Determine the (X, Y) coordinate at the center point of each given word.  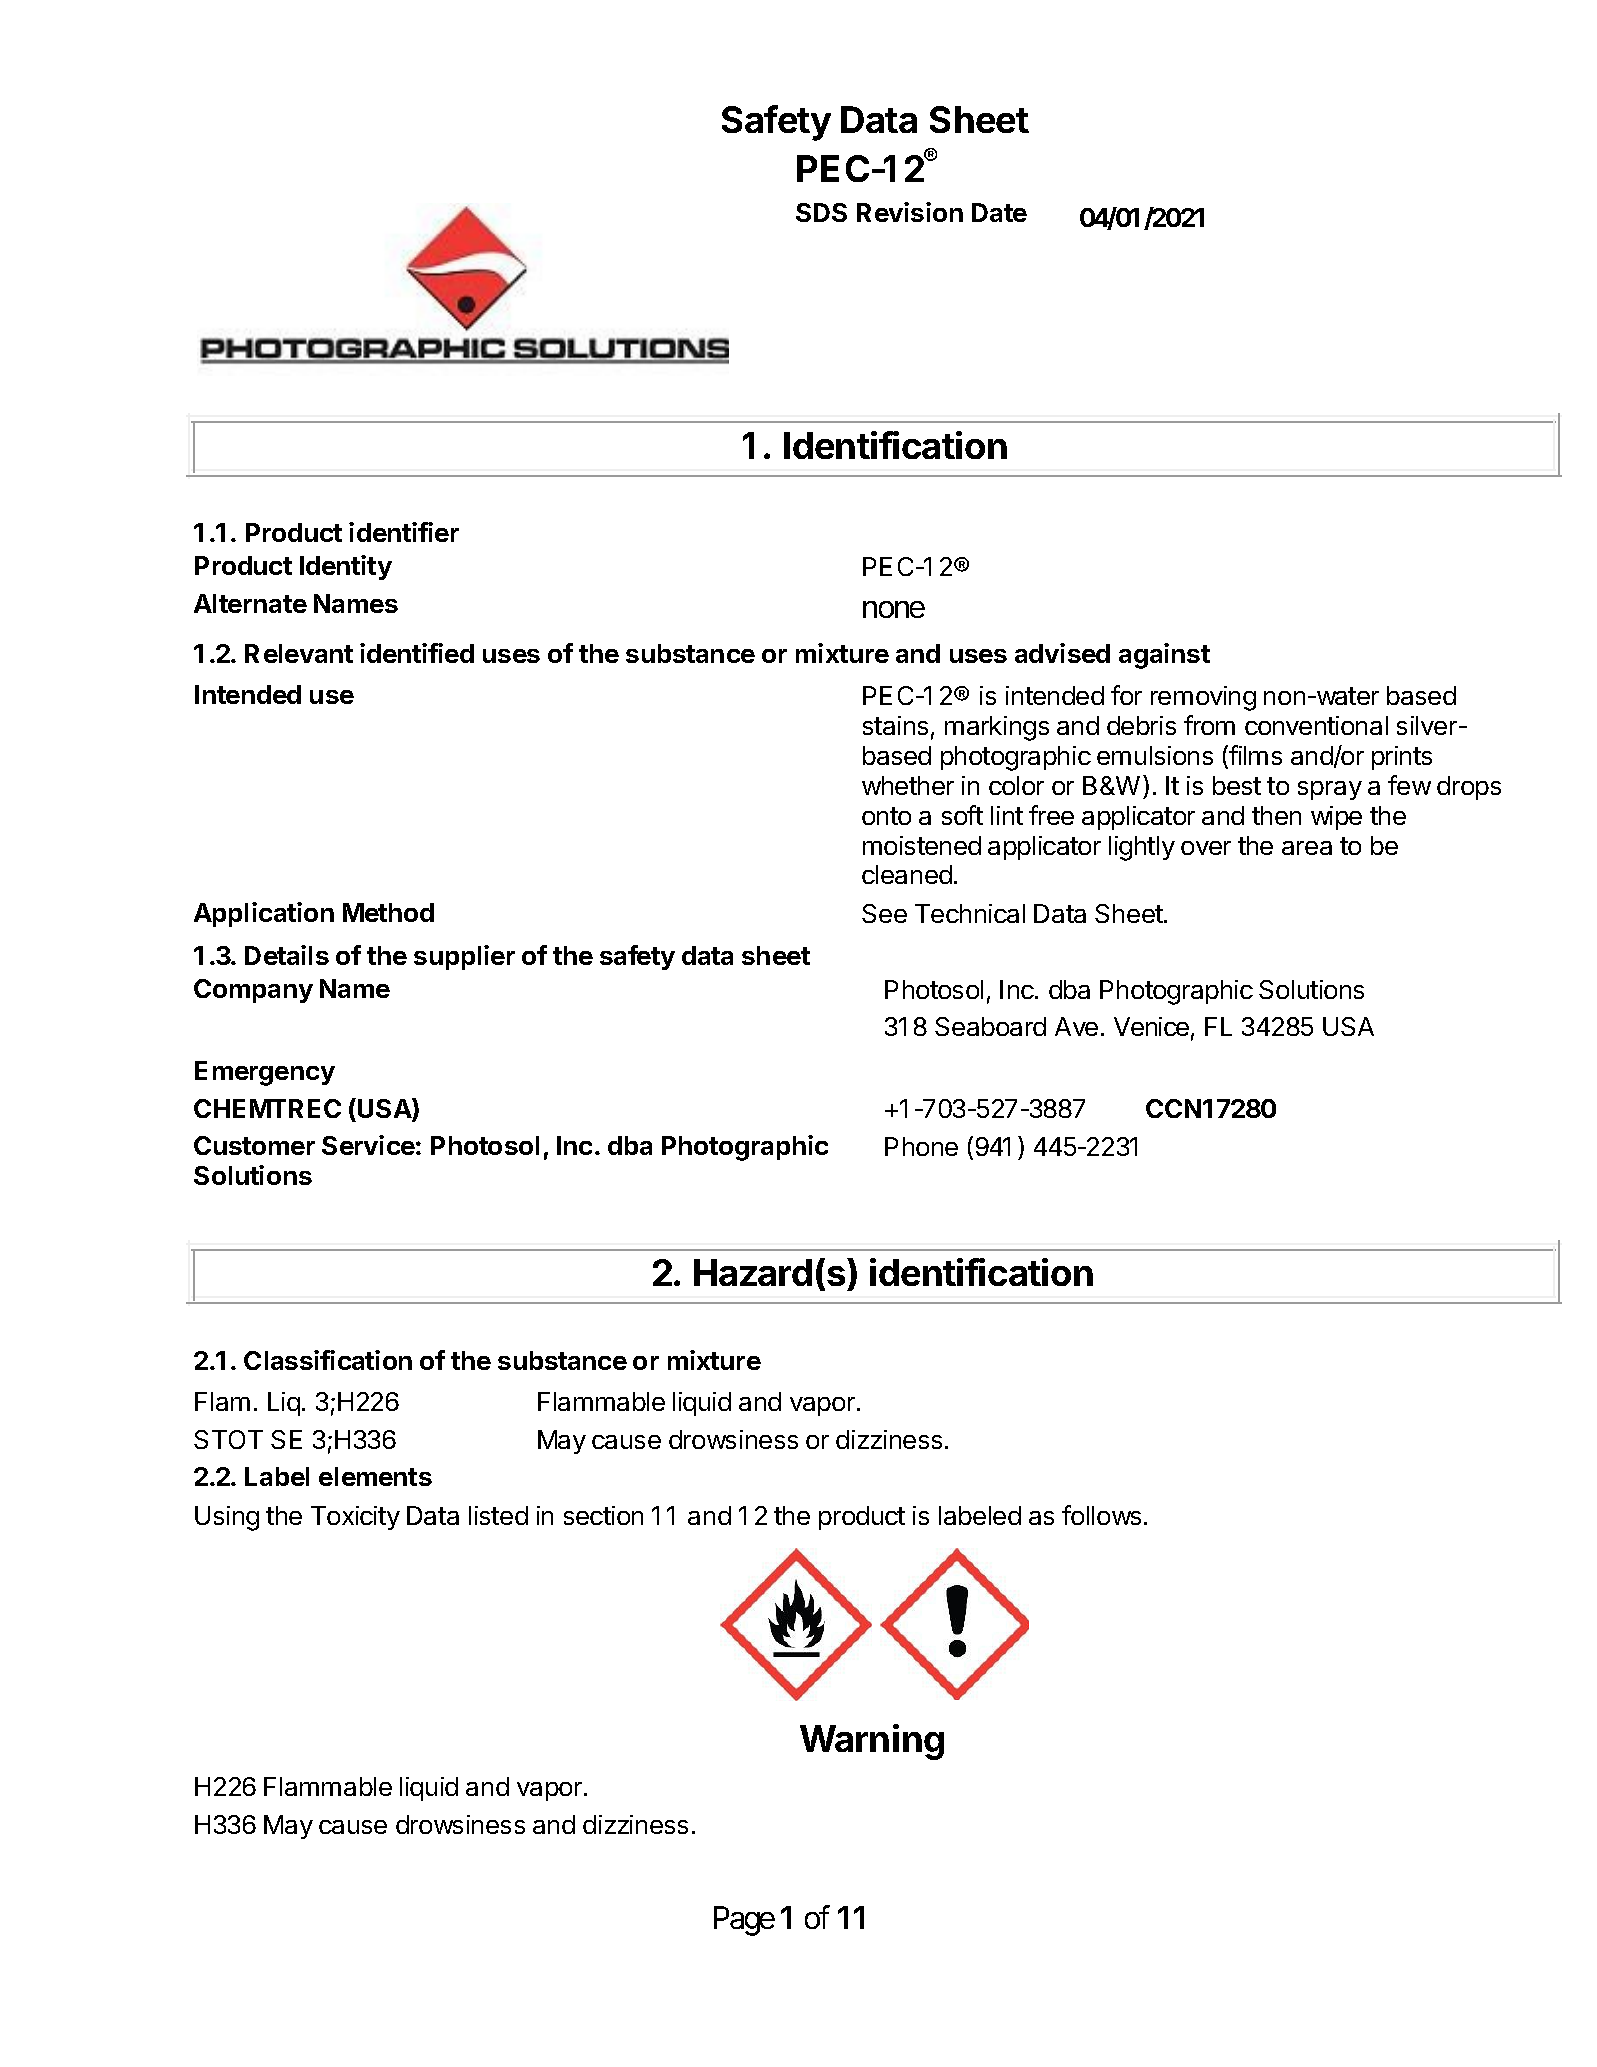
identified (417, 653)
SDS (821, 212)
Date (999, 212)
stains (895, 725)
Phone (921, 1146)
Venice (1151, 1026)
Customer (254, 1145)
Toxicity (355, 1518)
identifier (404, 532)
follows (1101, 1515)
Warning (872, 1742)
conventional (1316, 725)
